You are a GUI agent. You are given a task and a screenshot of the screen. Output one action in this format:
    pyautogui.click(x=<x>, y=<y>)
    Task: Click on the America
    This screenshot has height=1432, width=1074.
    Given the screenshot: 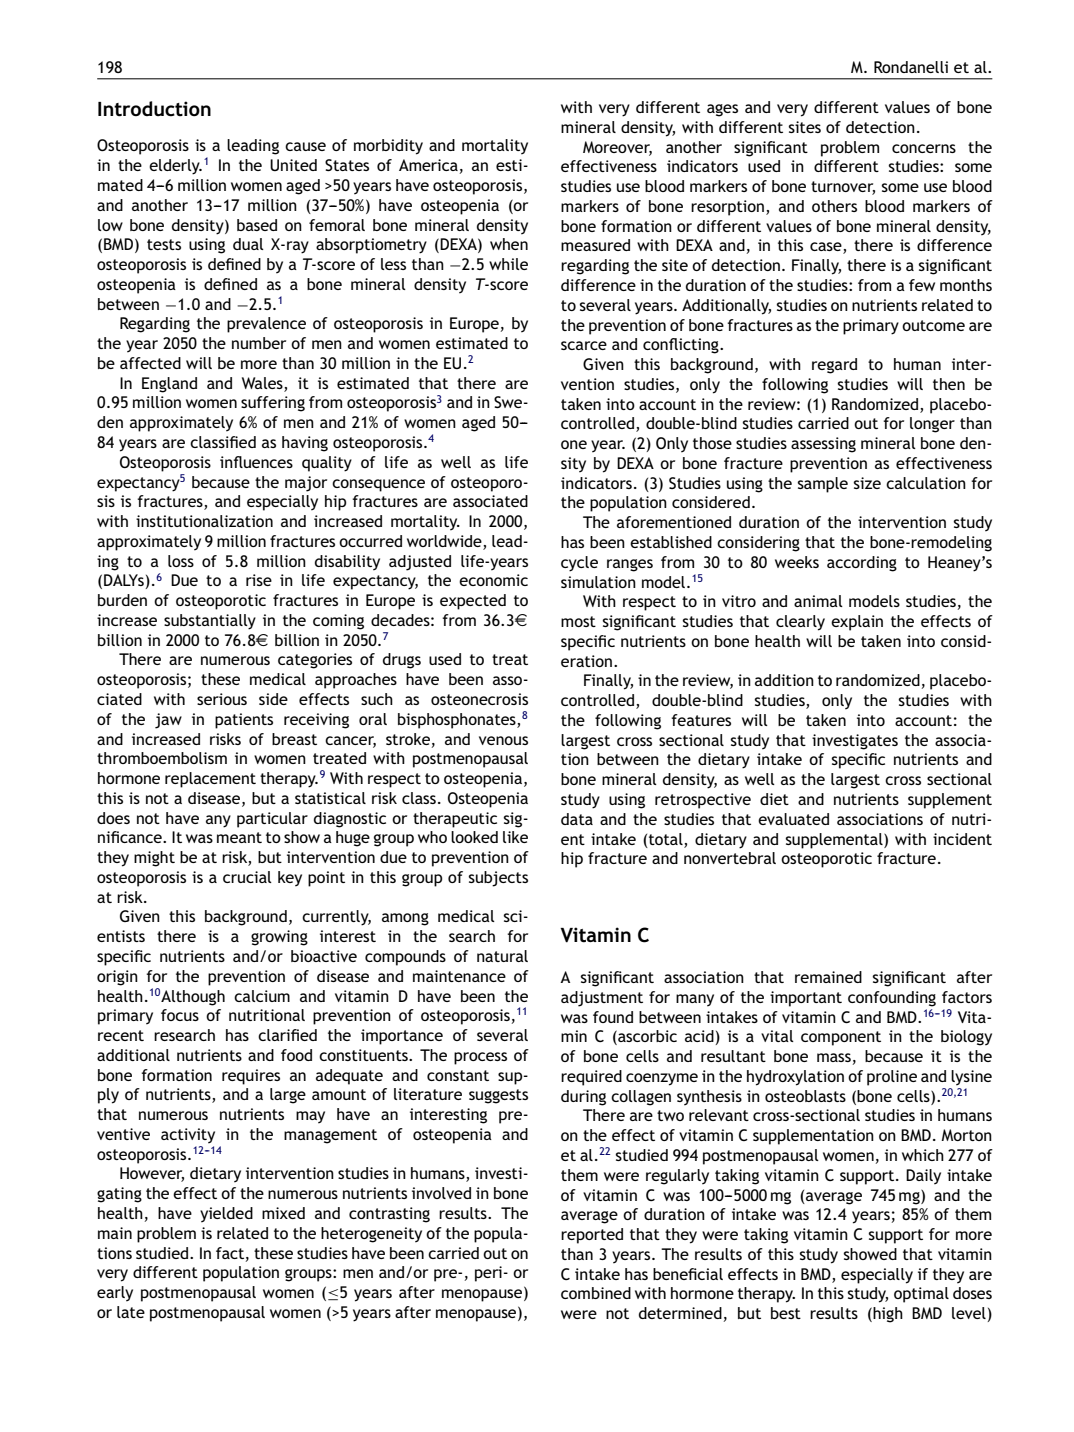 What is the action you would take?
    pyautogui.click(x=428, y=165)
